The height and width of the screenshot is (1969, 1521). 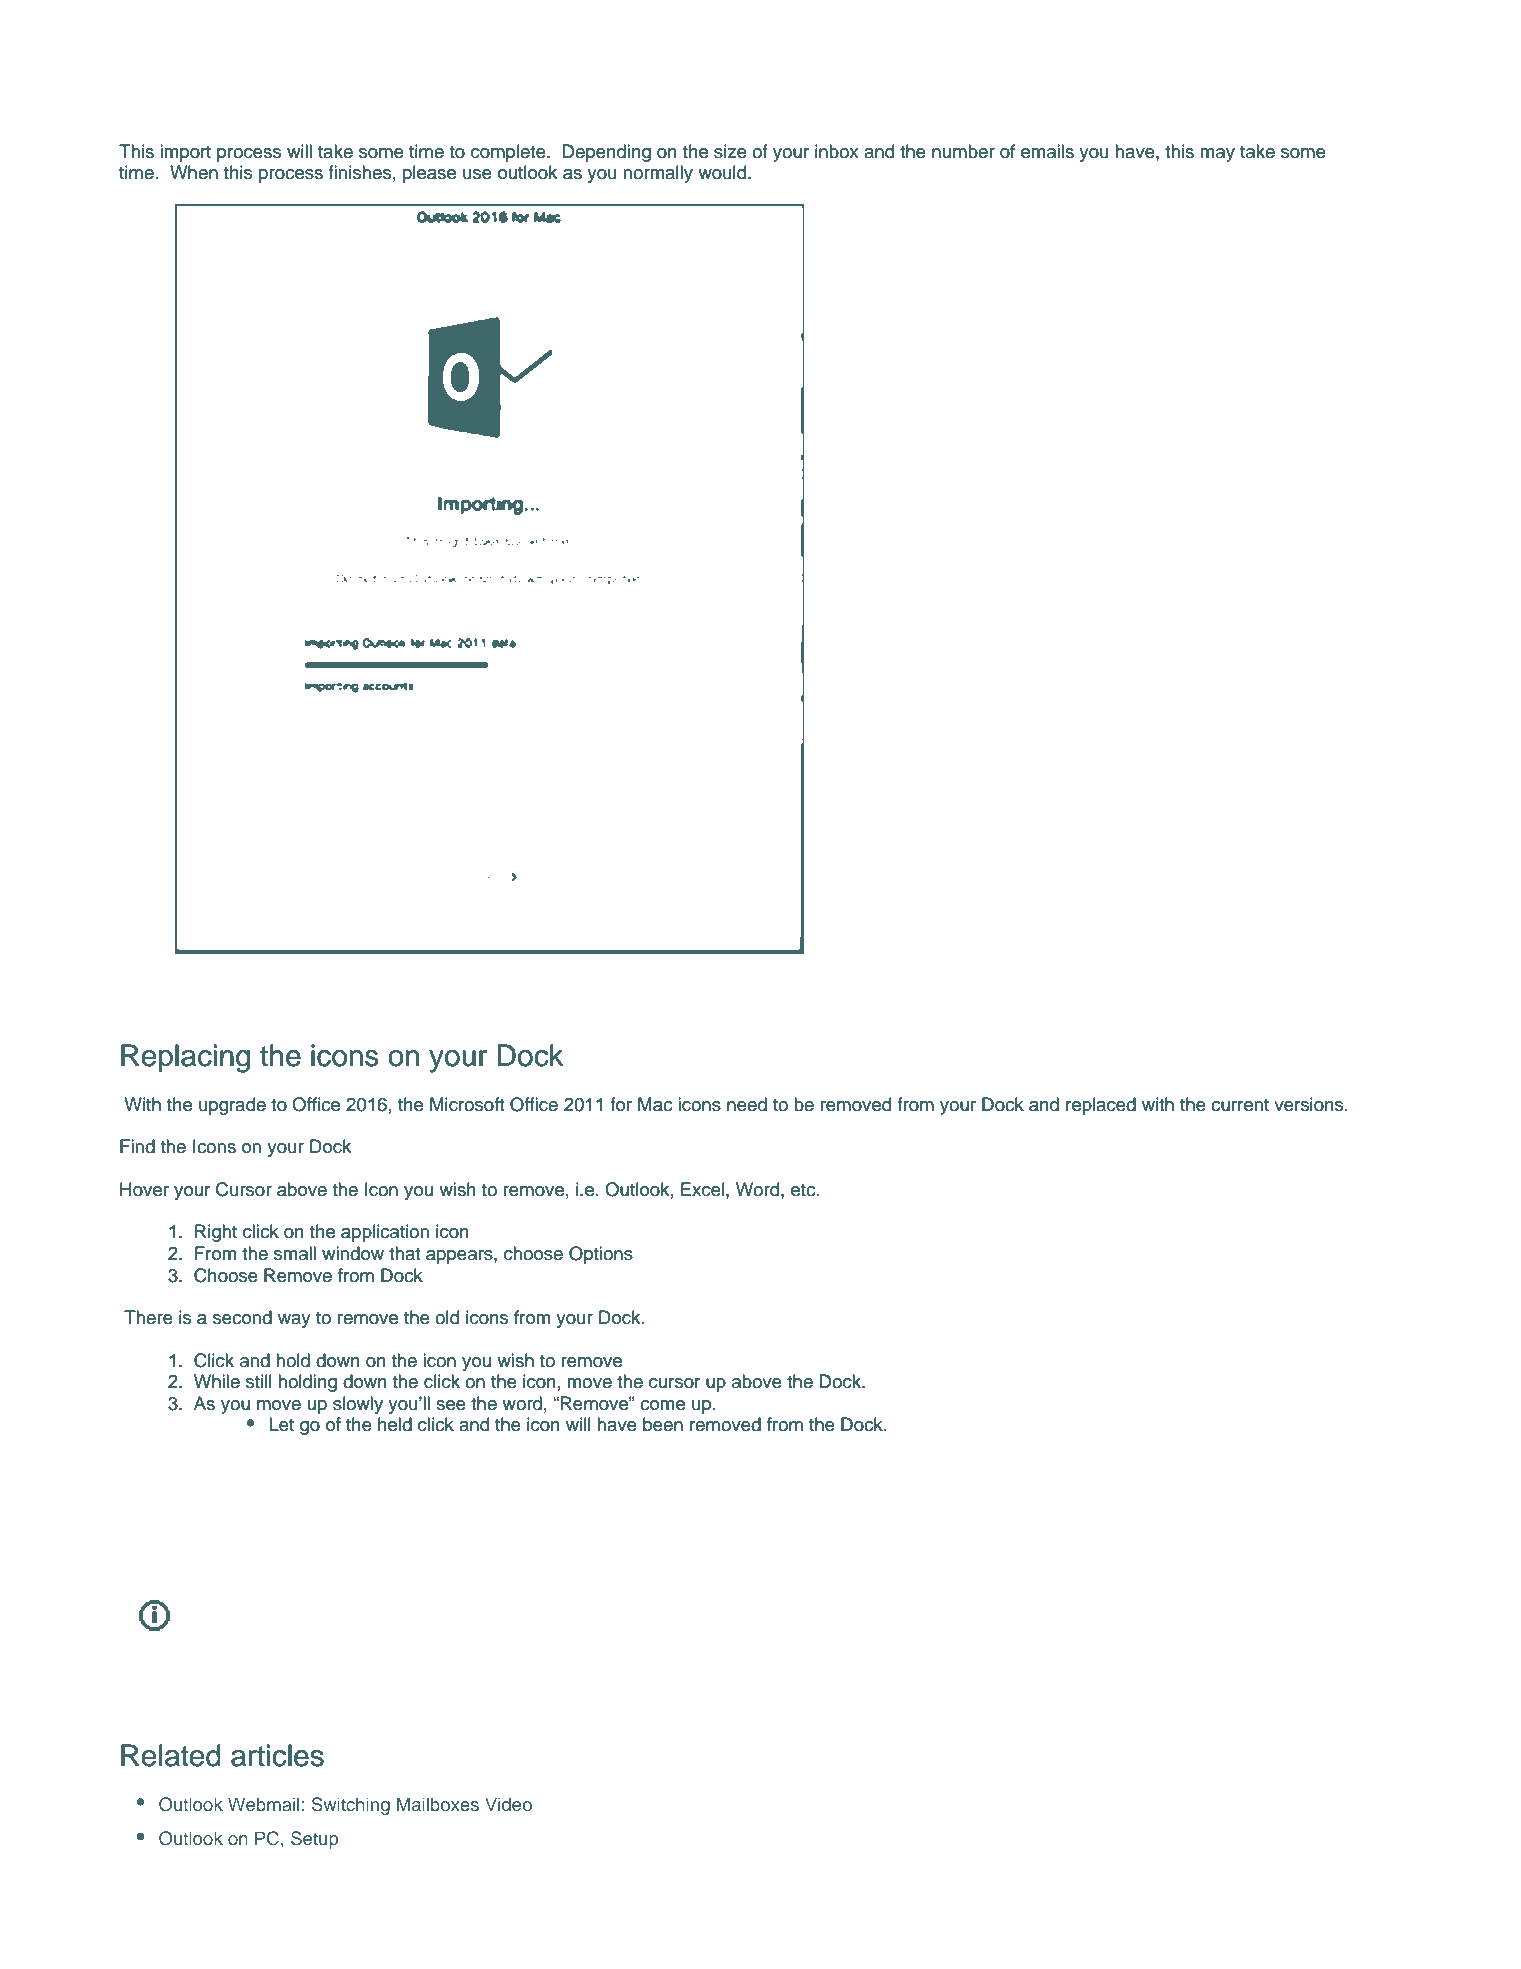 What do you see at coordinates (358, 1405) in the screenshot?
I see `slowly` at bounding box center [358, 1405].
